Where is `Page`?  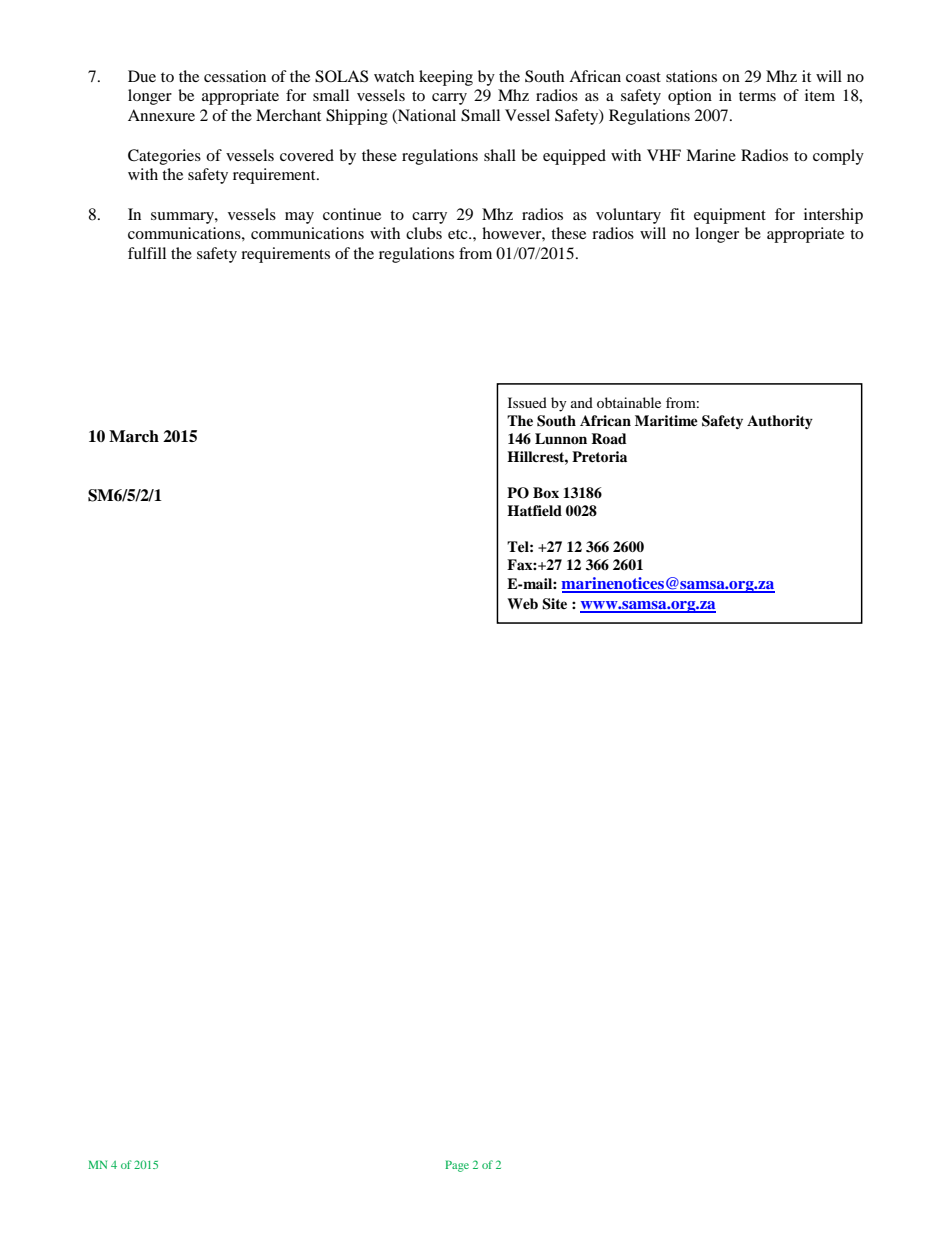 Page is located at coordinates (457, 1166).
